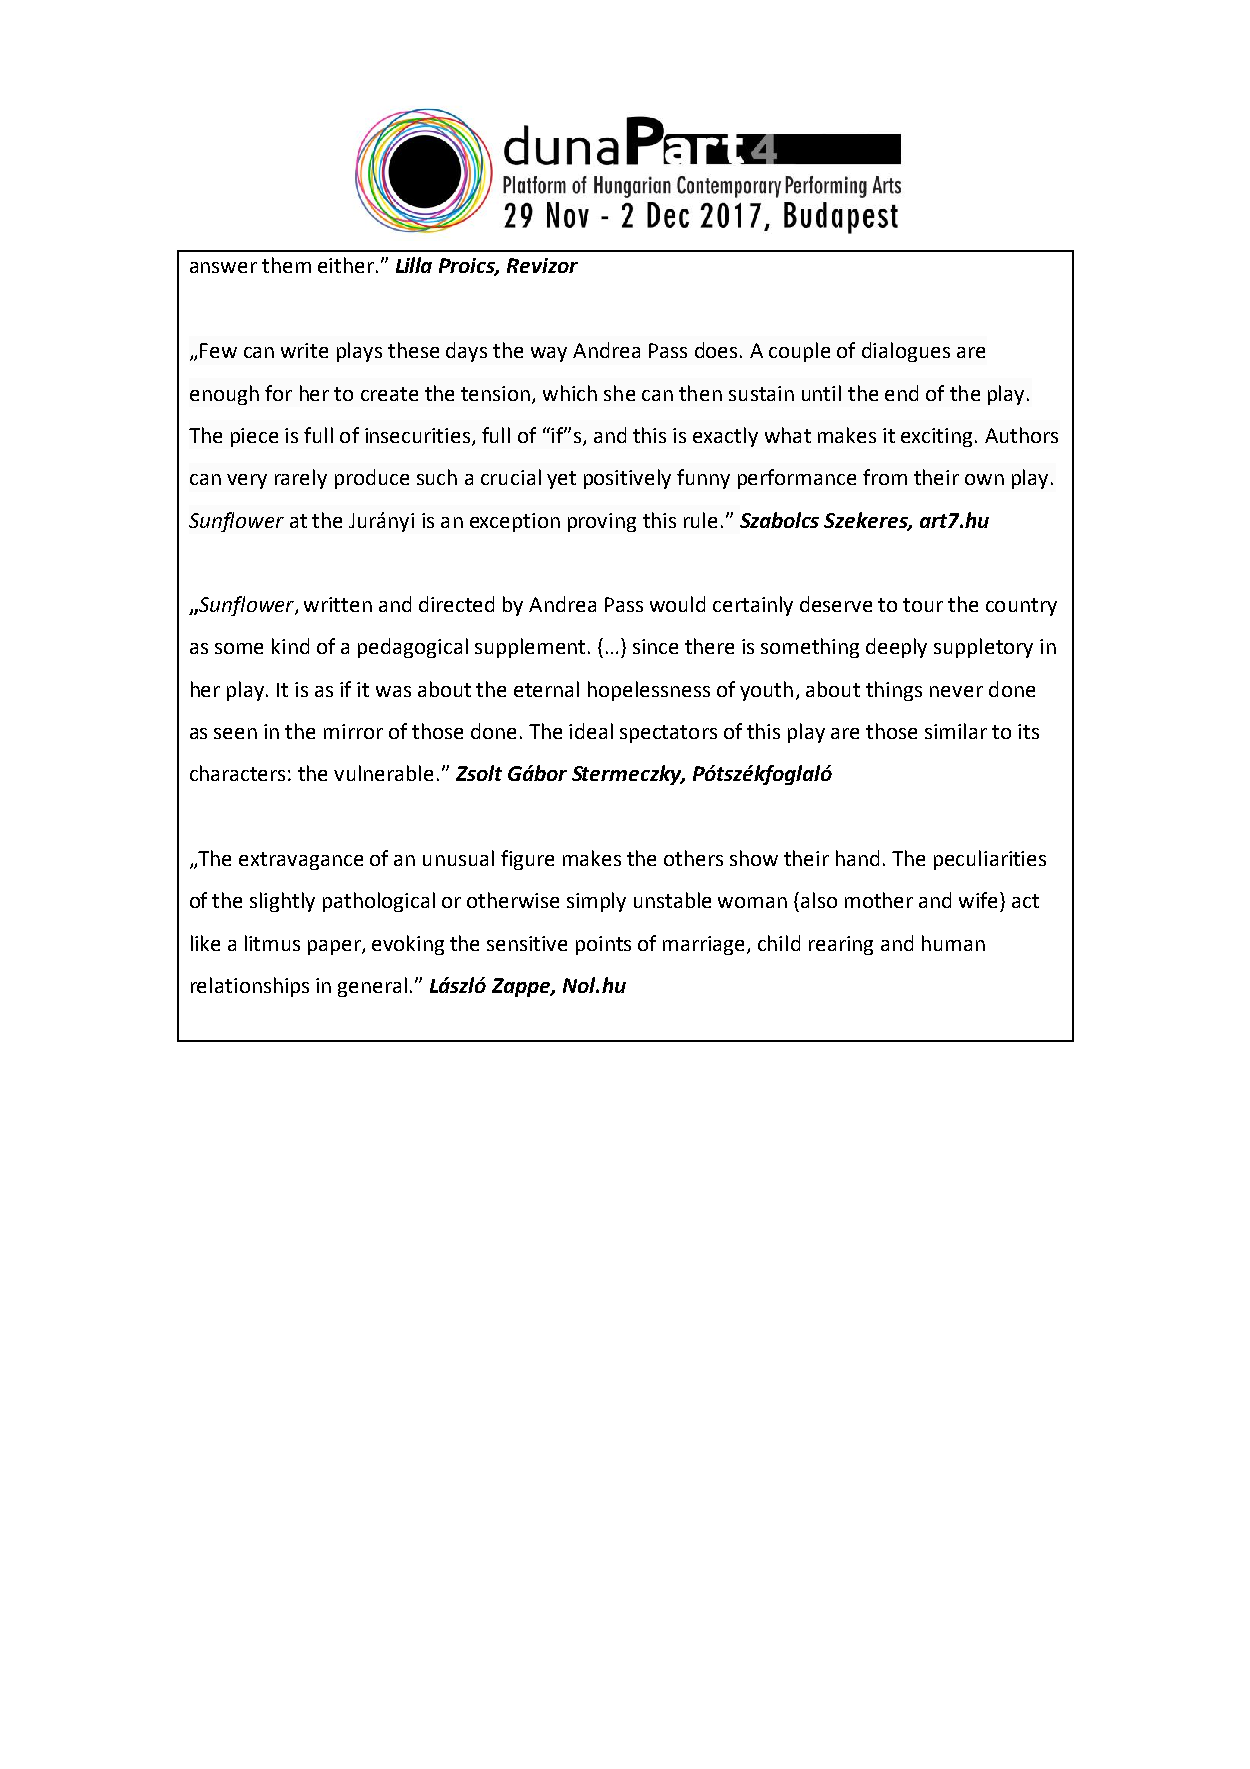 This image has width=1250, height=1769. Describe the element at coordinates (549, 354) in the image. I see `way` at that location.
